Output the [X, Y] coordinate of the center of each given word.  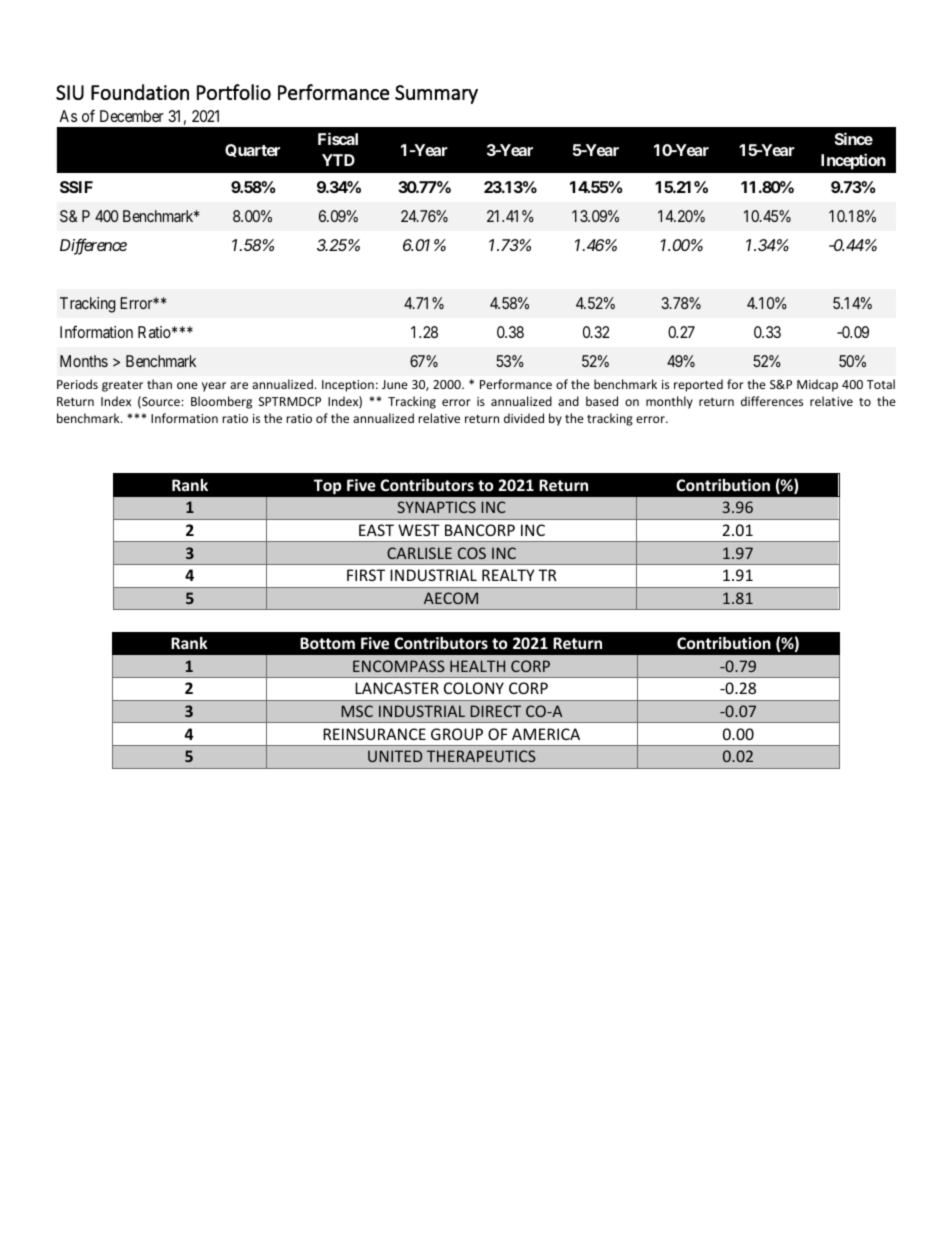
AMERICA [546, 734]
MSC [357, 711]
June [395, 384]
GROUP [457, 734]
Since [854, 138]
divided [524, 418]
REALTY [508, 575]
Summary [436, 94]
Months [84, 361]
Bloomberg [221, 402]
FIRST [366, 575]
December [132, 116]
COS [472, 553]
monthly [669, 402]
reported [698, 385]
